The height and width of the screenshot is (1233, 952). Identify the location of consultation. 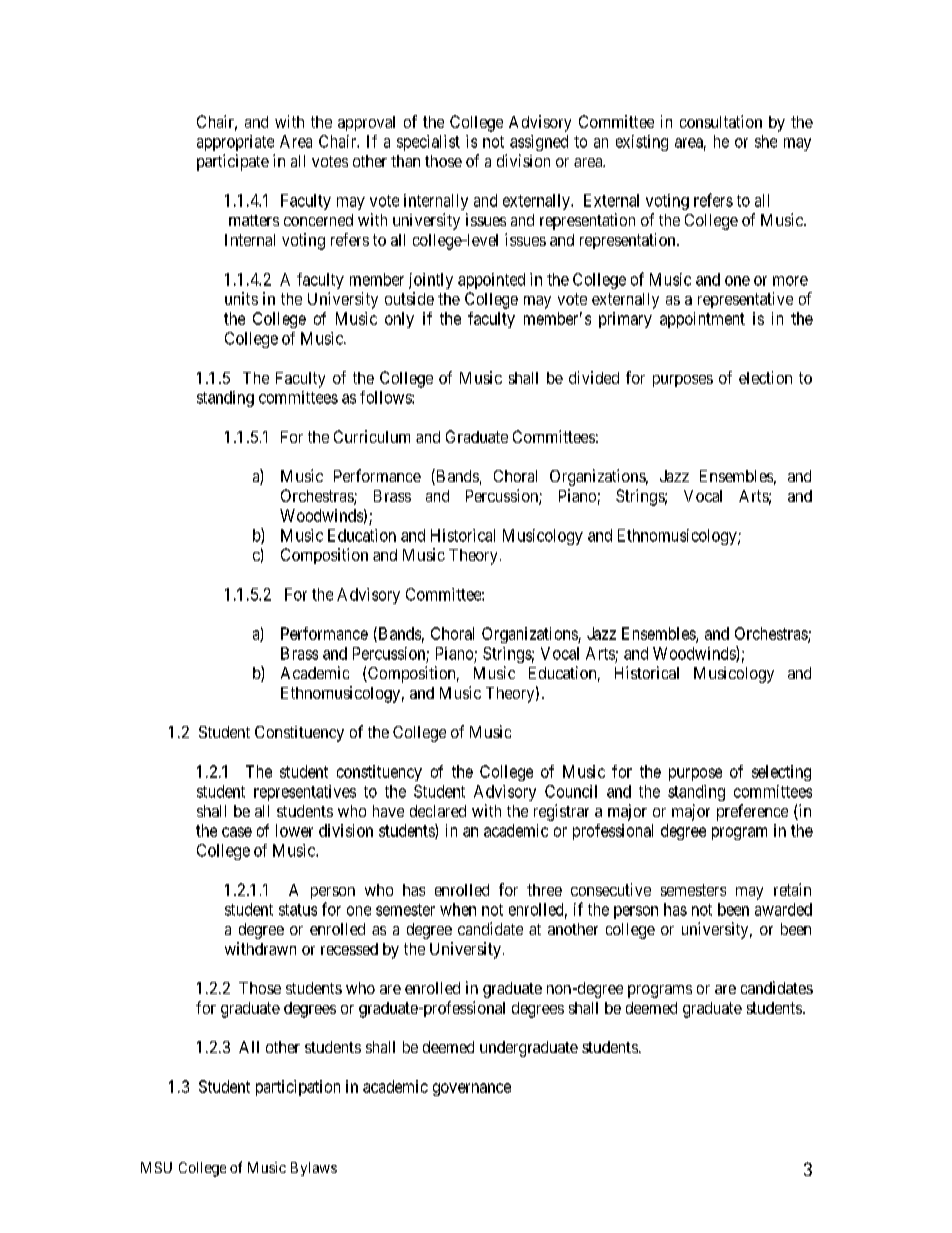
(721, 121).
